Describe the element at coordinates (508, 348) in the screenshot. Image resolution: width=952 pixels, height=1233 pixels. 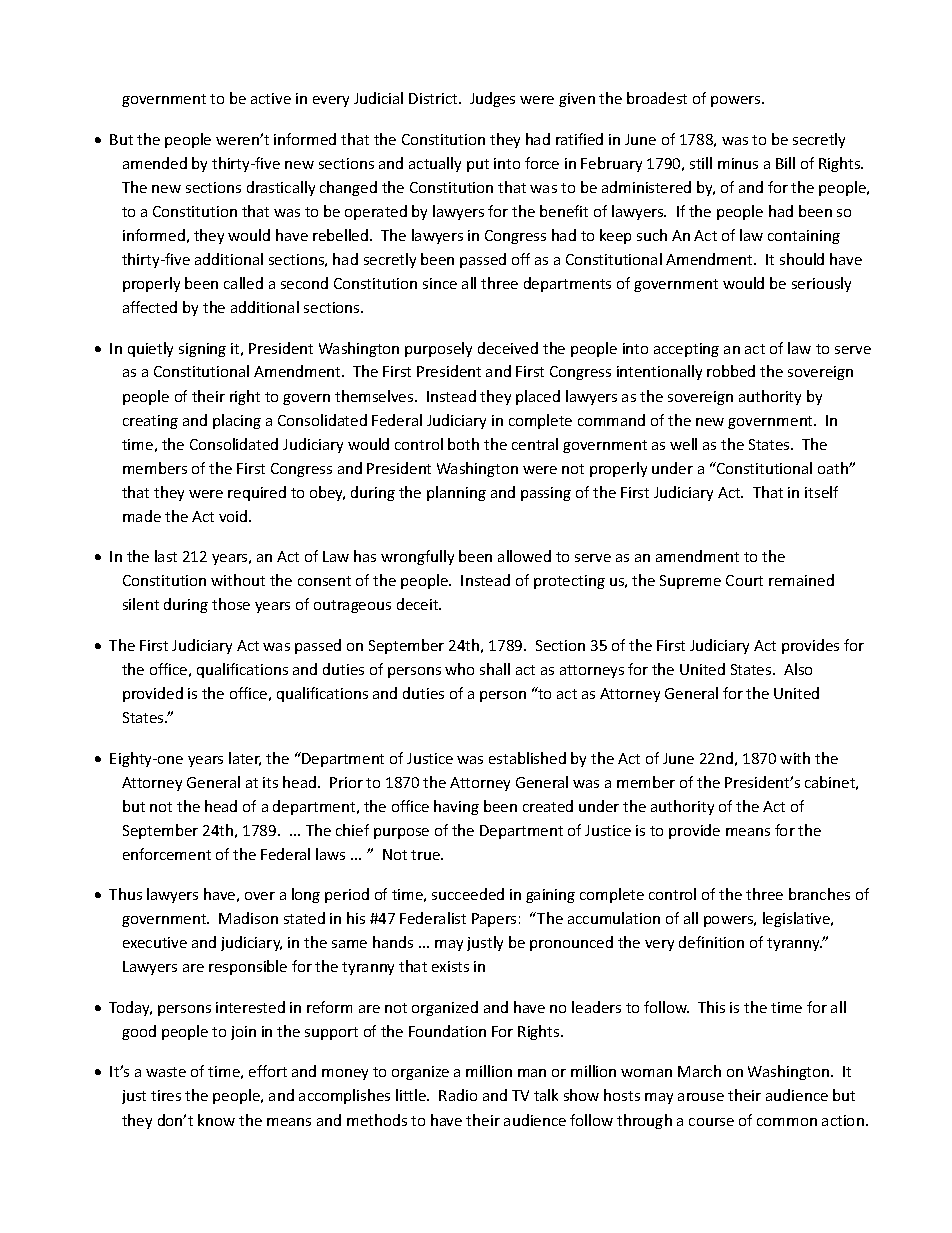
I see `deceived` at that location.
